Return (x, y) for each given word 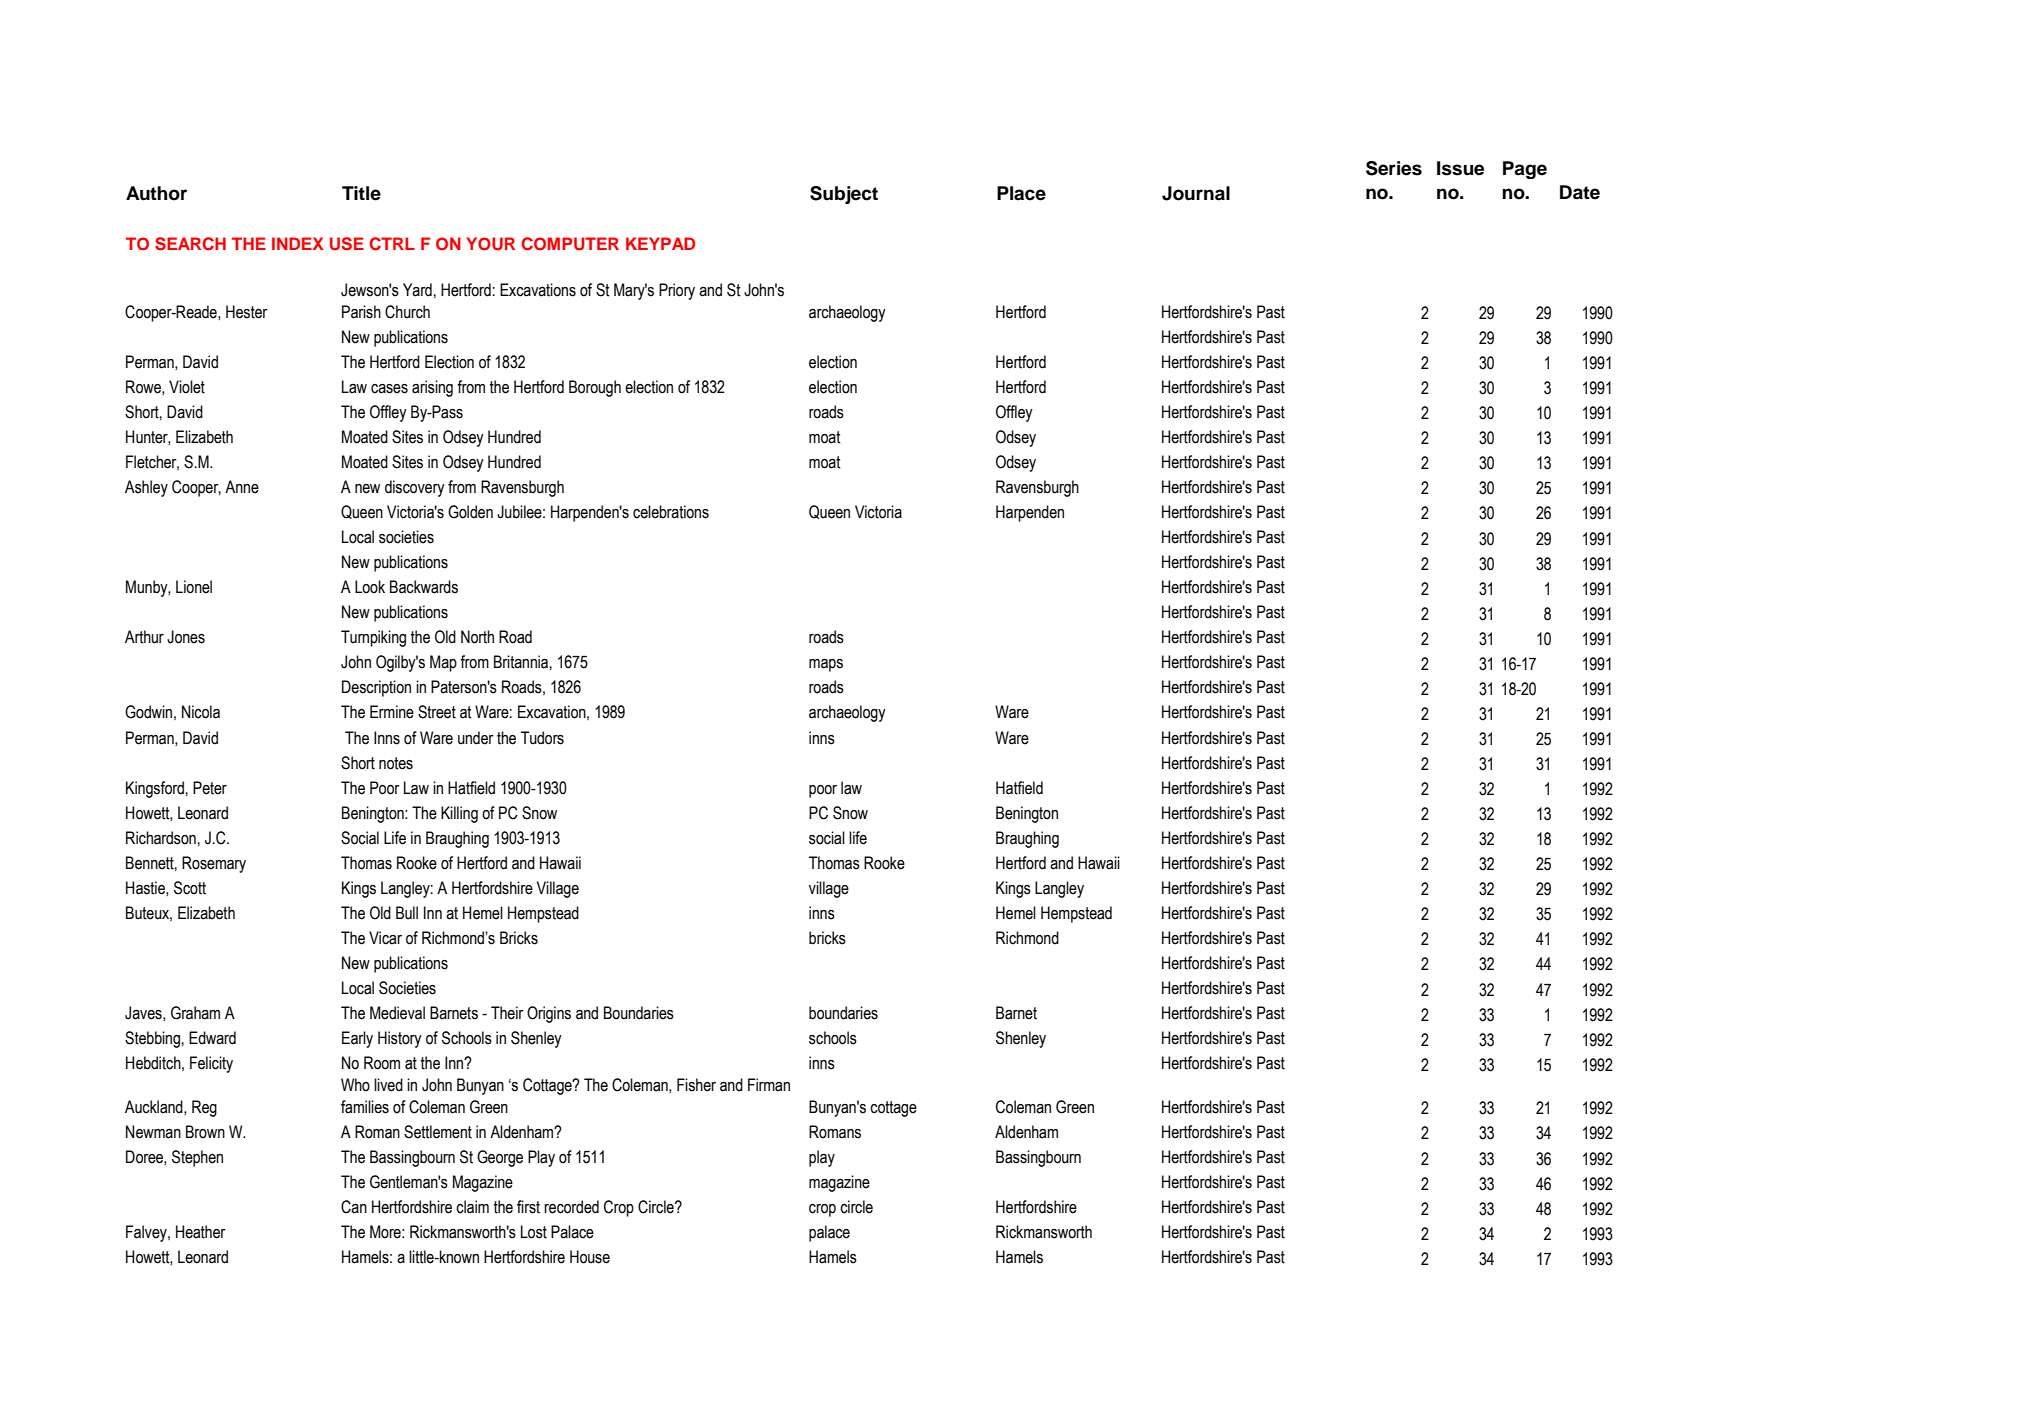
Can (354, 1207)
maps (826, 665)
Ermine (392, 712)
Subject (844, 195)
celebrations (671, 512)
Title (361, 193)
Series (1394, 168)
